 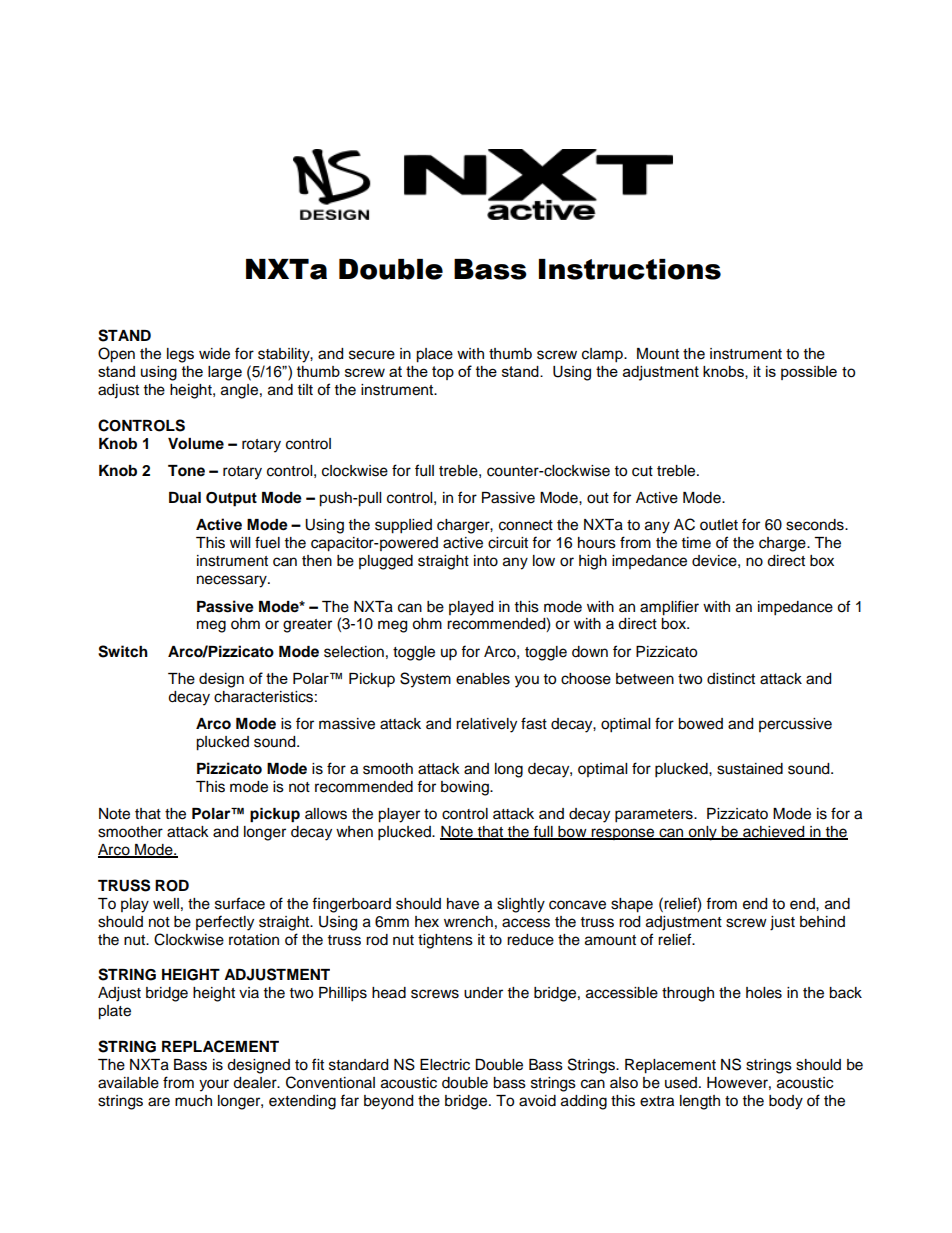 I want to click on top, so click(x=443, y=373).
